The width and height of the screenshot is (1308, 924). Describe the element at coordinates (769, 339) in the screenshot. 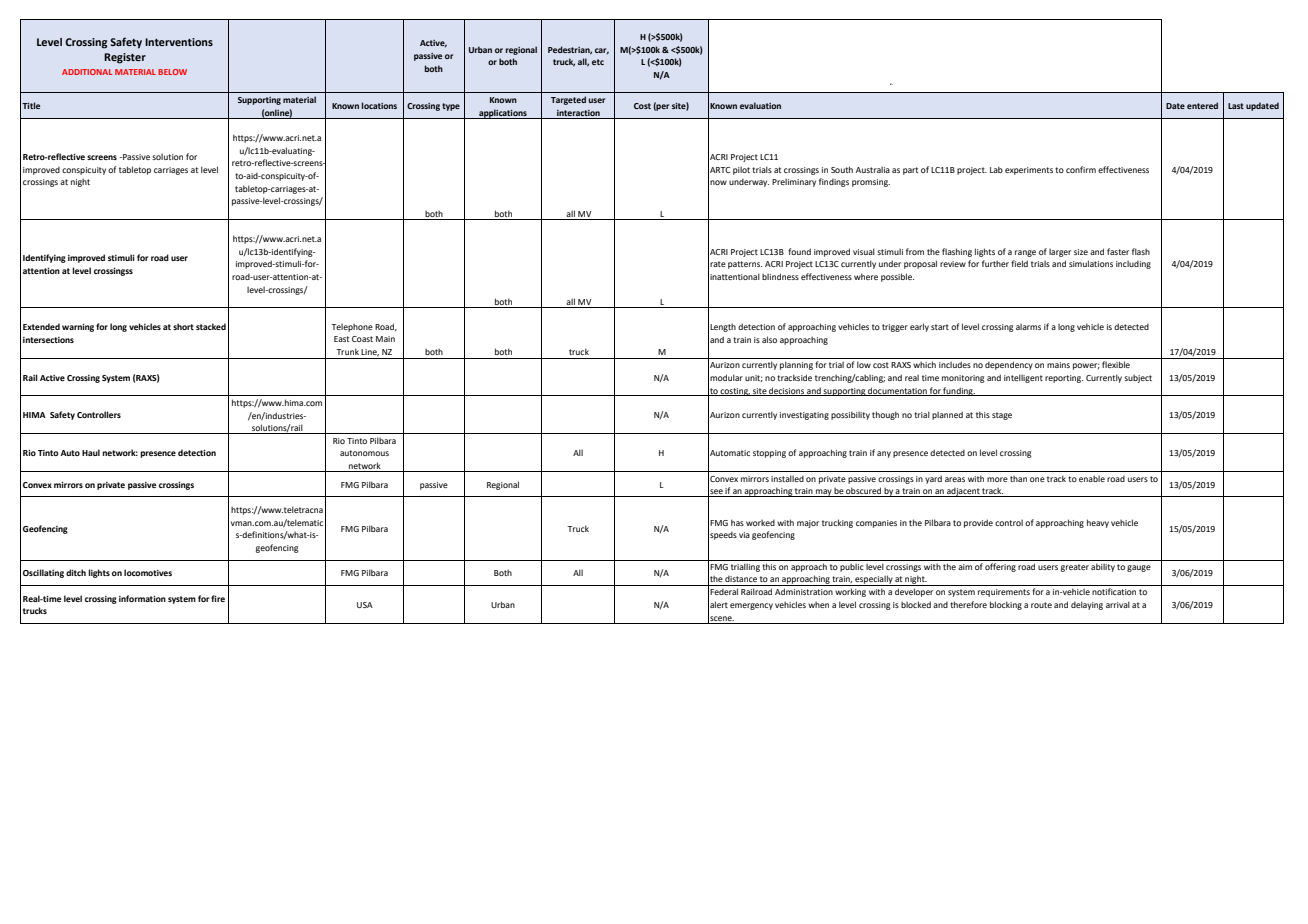

I see `also` at that location.
